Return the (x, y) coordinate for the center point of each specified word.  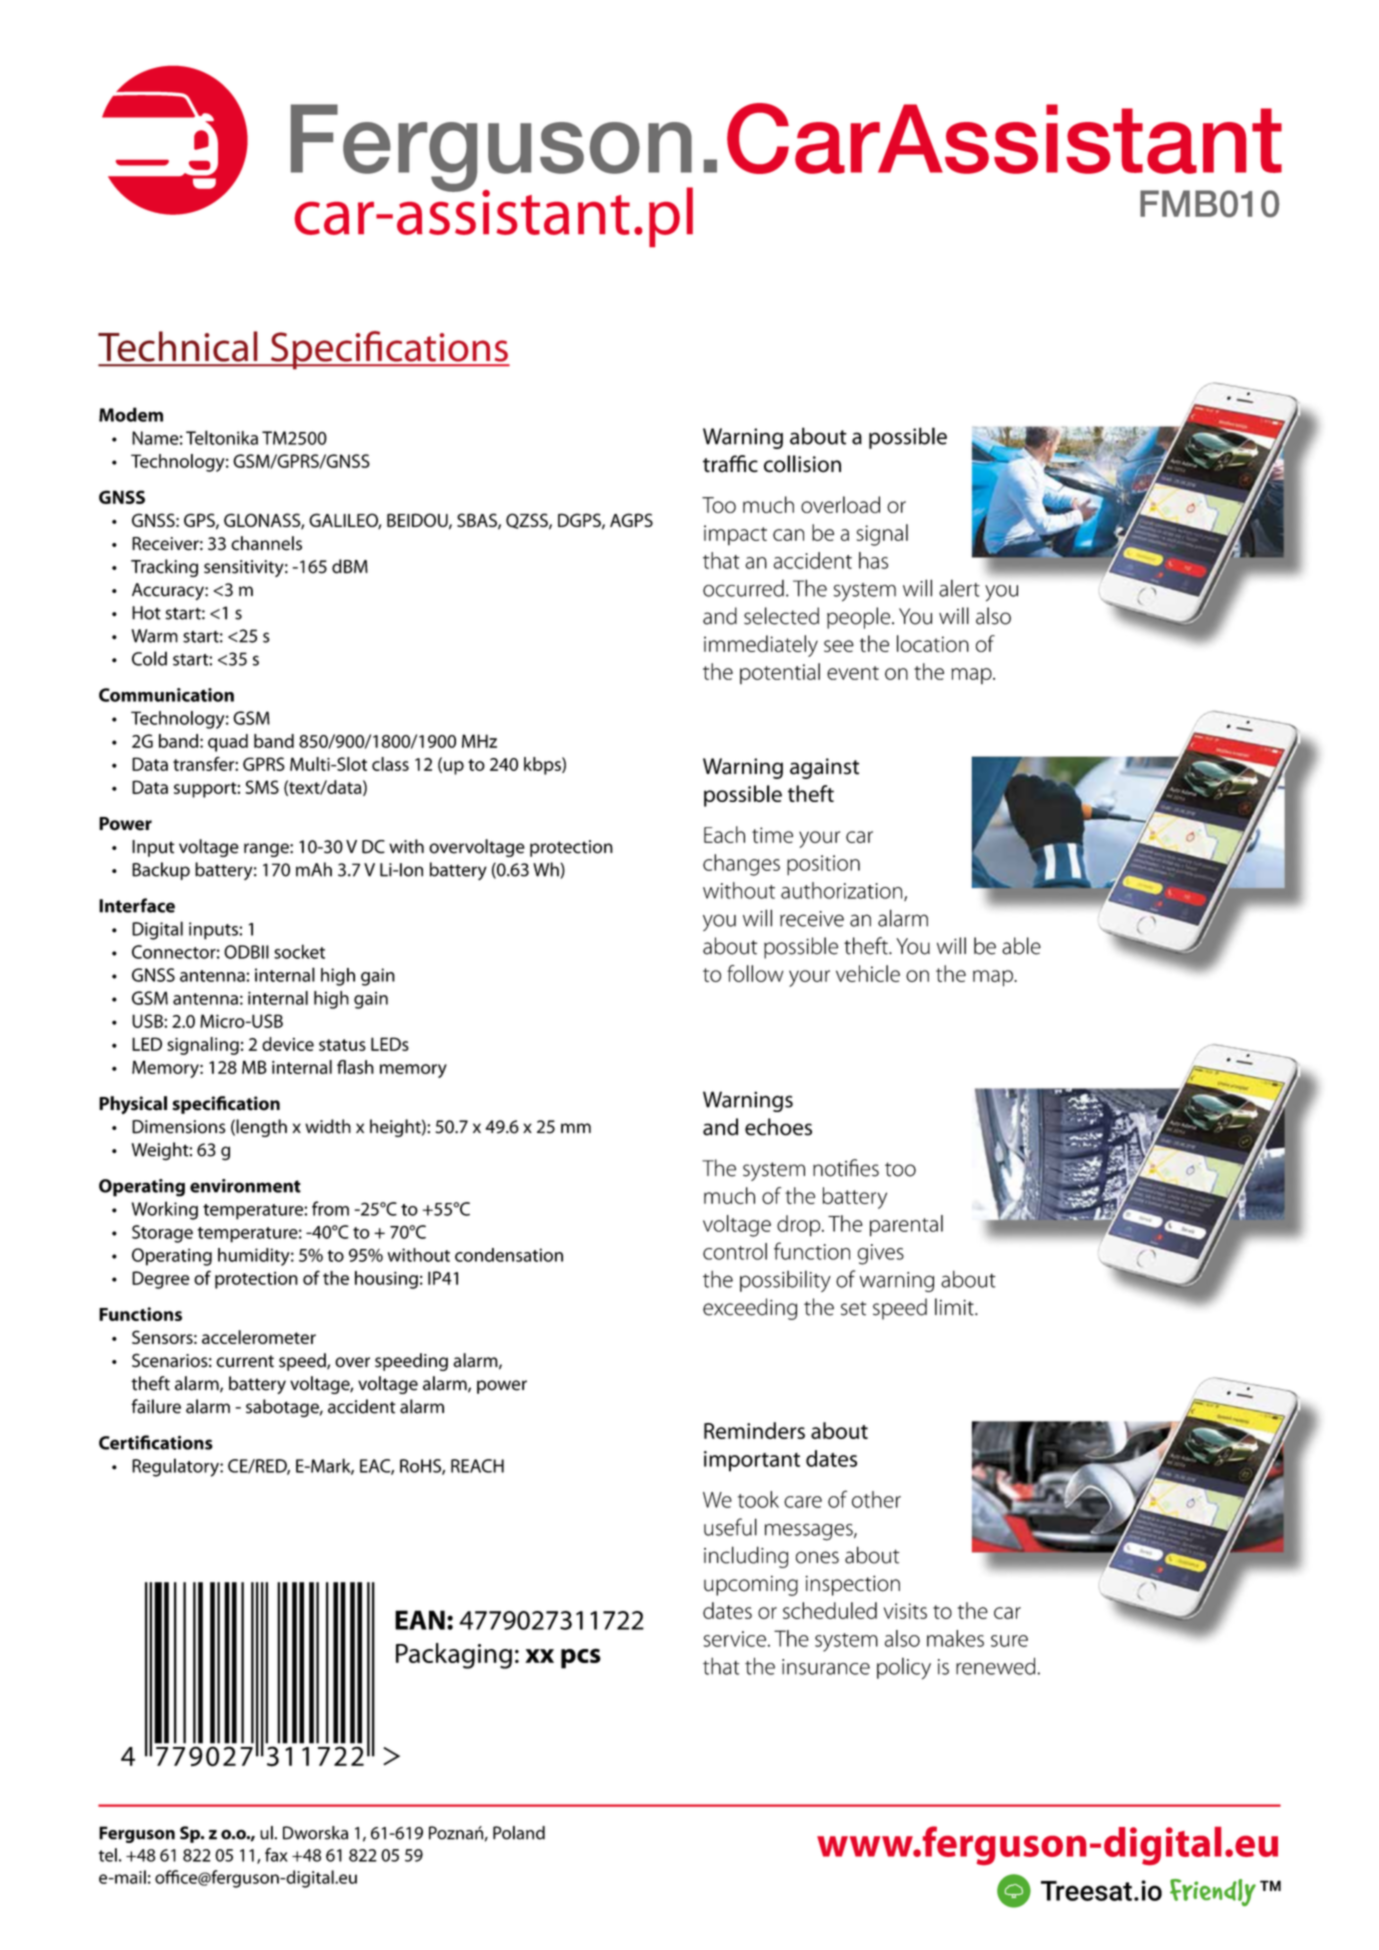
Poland (519, 1833)
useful (730, 1527)
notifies (846, 1168)
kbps (543, 766)
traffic (730, 464)
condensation (509, 1255)
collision (802, 464)
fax (276, 1855)
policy (904, 1668)
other (876, 1499)
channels (266, 543)
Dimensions (179, 1127)
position (823, 865)
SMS (262, 787)
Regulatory (176, 1467)
